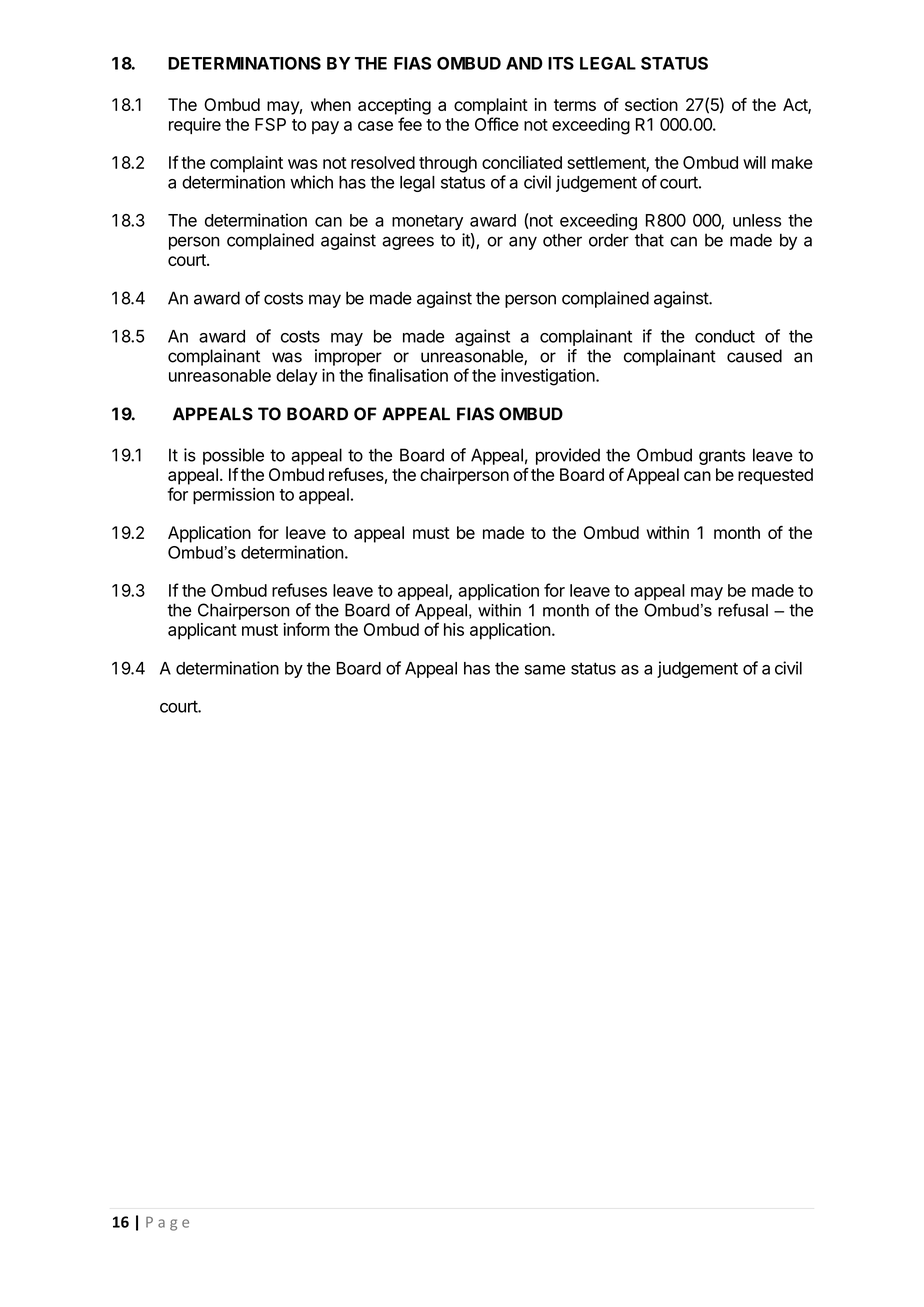  I want to click on inform, so click(306, 629).
